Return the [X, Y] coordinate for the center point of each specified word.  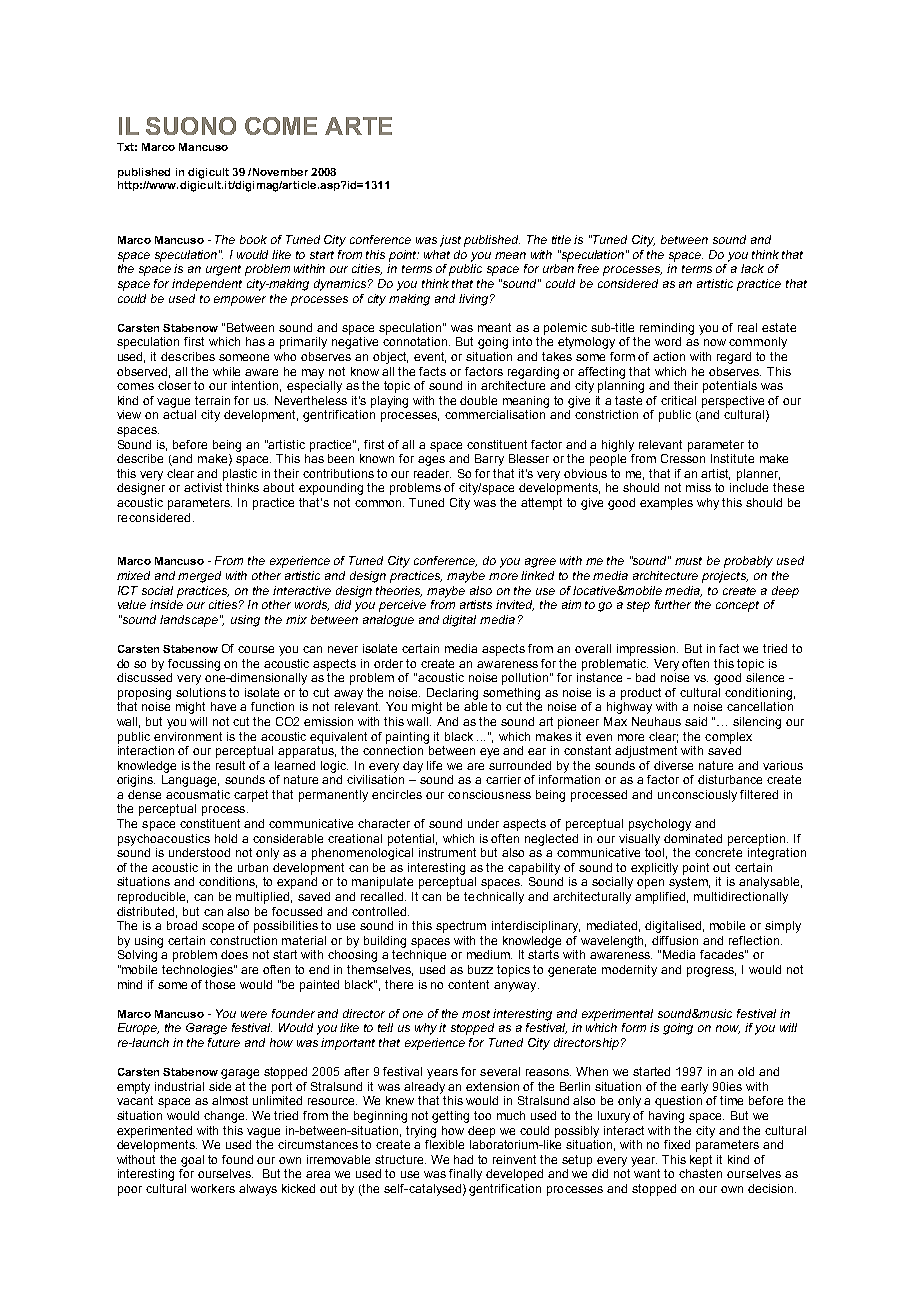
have [223, 706]
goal [192, 1161]
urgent [223, 270]
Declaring [452, 694]
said [696, 721]
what [437, 254]
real [747, 327]
